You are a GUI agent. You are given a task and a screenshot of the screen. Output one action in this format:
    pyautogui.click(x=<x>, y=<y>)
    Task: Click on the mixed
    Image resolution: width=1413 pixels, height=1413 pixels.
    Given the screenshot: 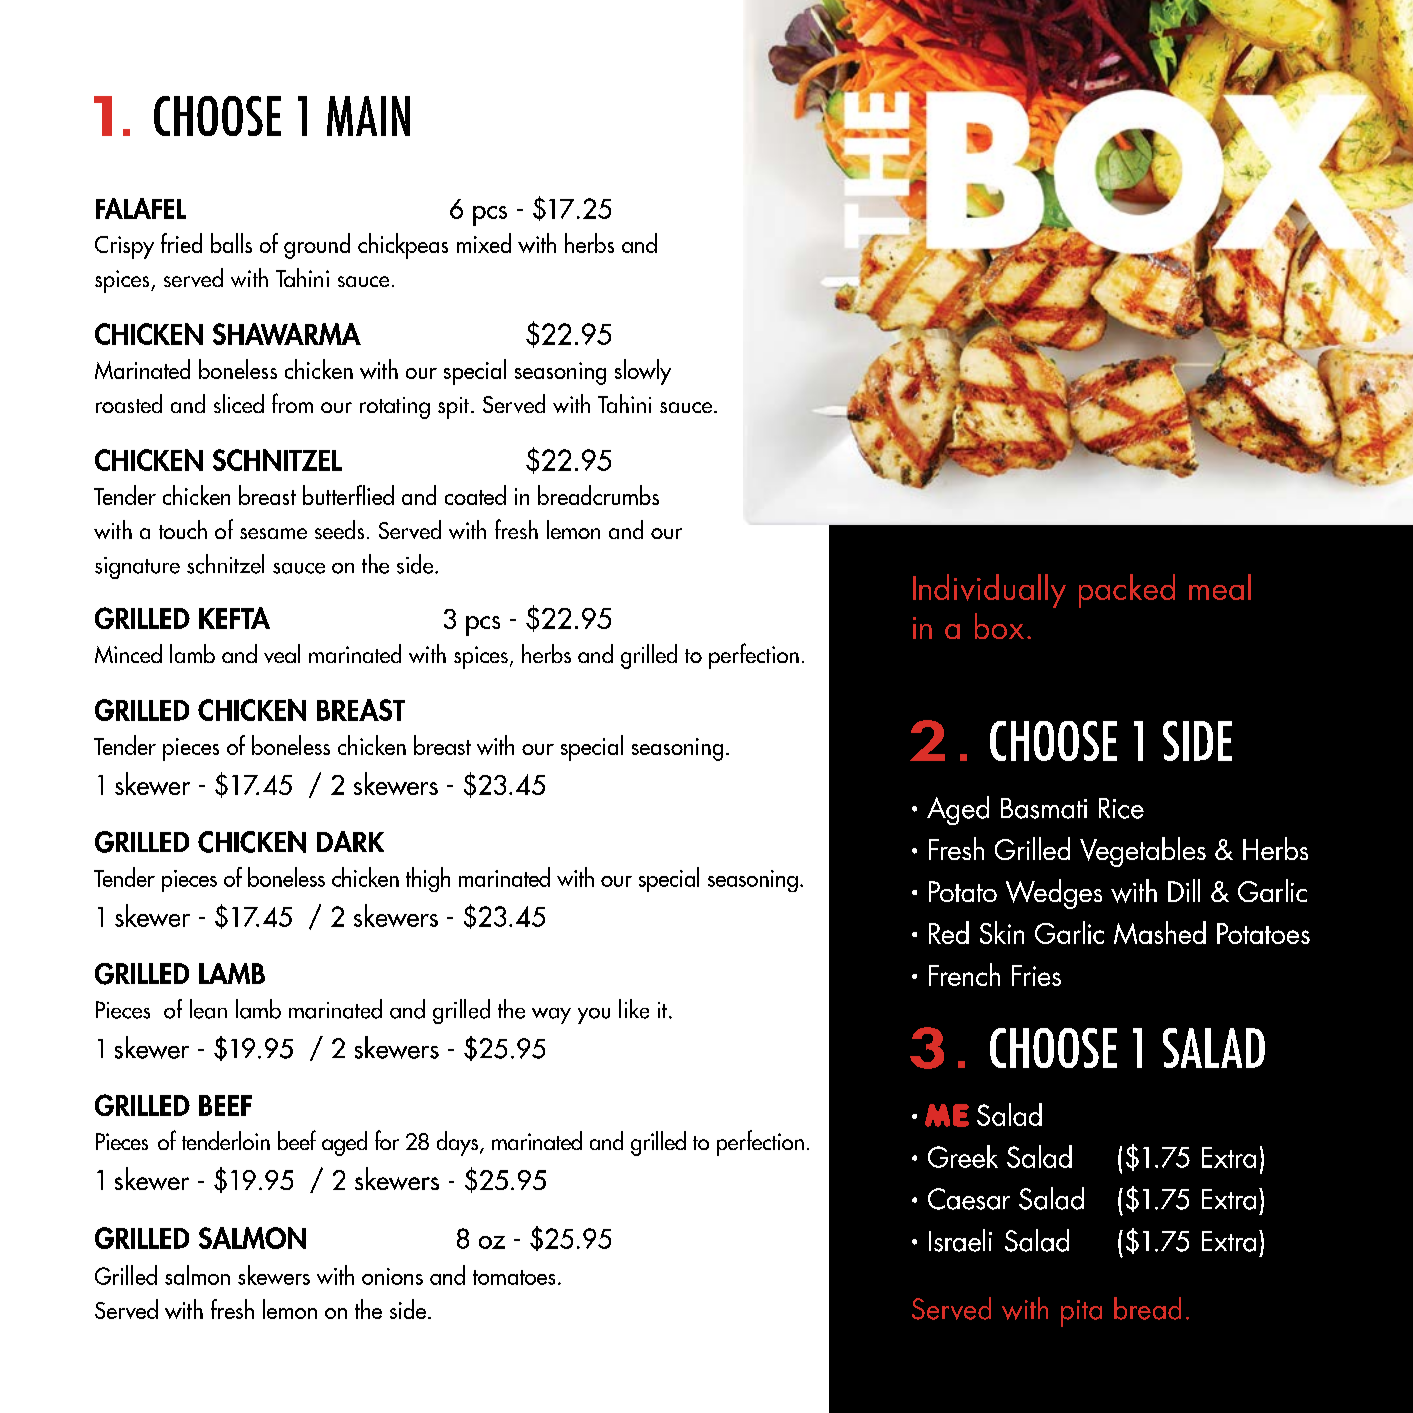 What is the action you would take?
    pyautogui.click(x=484, y=243)
